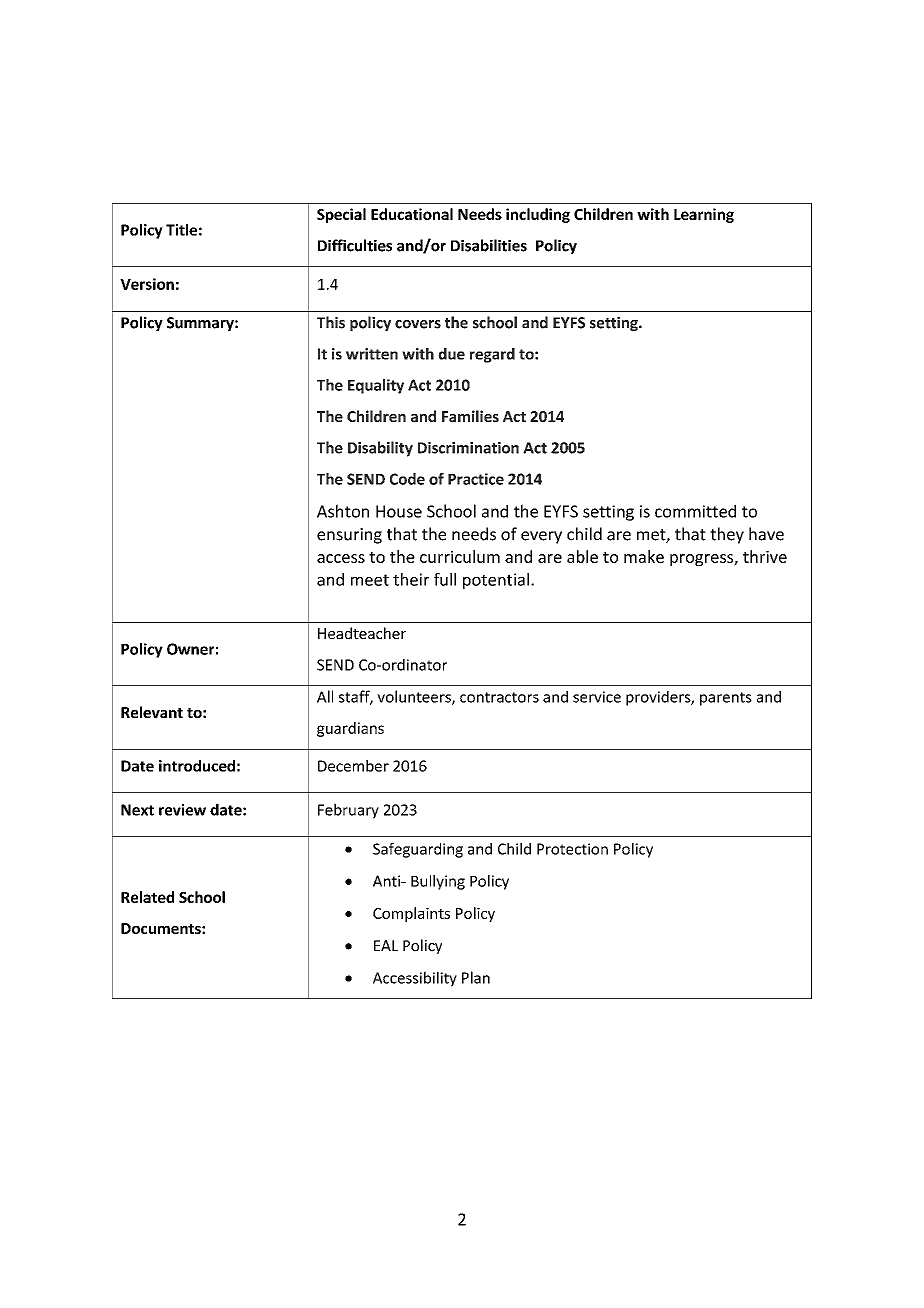 The width and height of the screenshot is (924, 1308). What do you see at coordinates (695, 511) in the screenshot?
I see `committed` at bounding box center [695, 511].
